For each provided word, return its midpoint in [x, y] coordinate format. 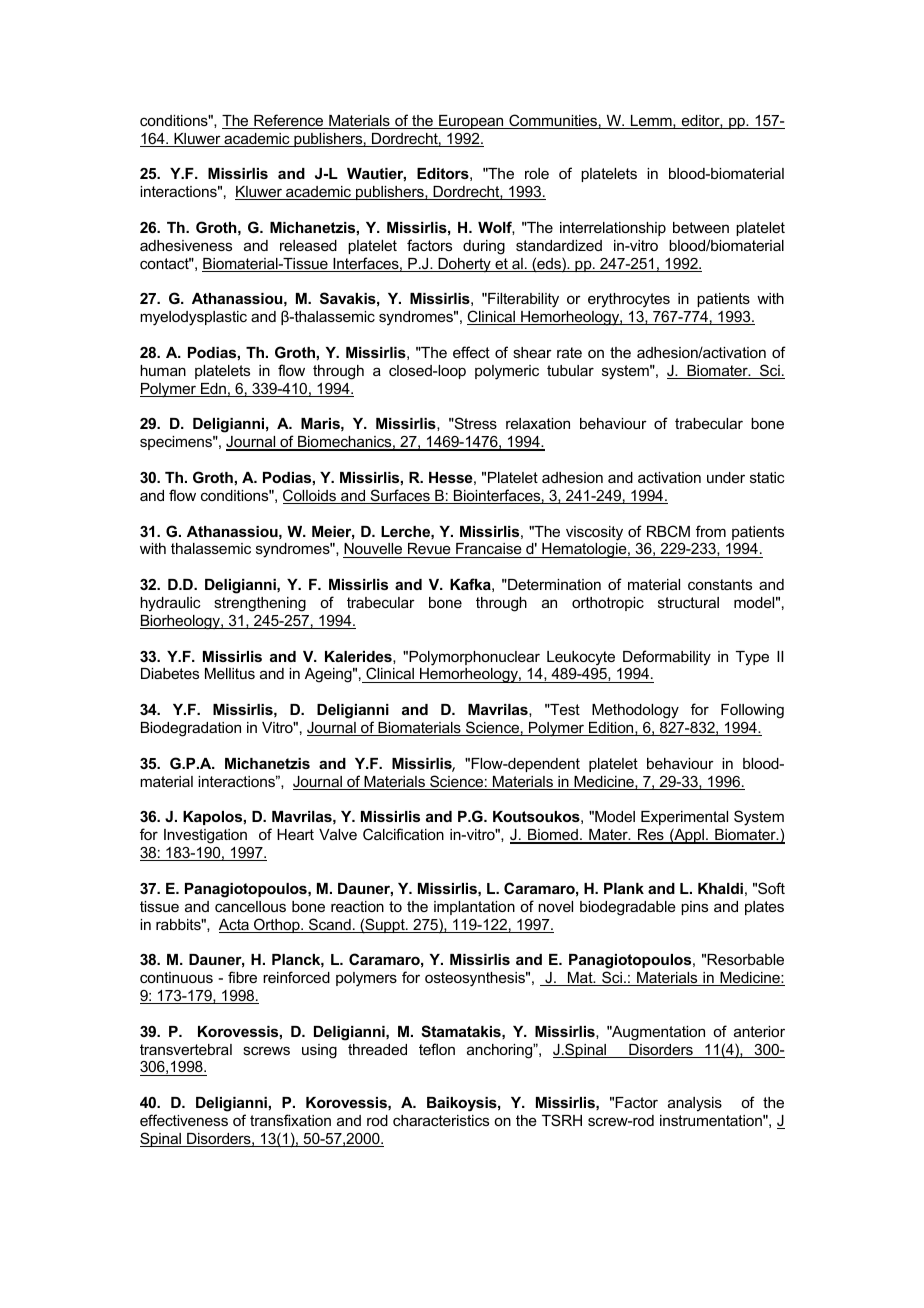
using [319, 1051]
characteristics [441, 1120]
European [471, 122]
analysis [695, 1104]
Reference [289, 121]
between [701, 227]
